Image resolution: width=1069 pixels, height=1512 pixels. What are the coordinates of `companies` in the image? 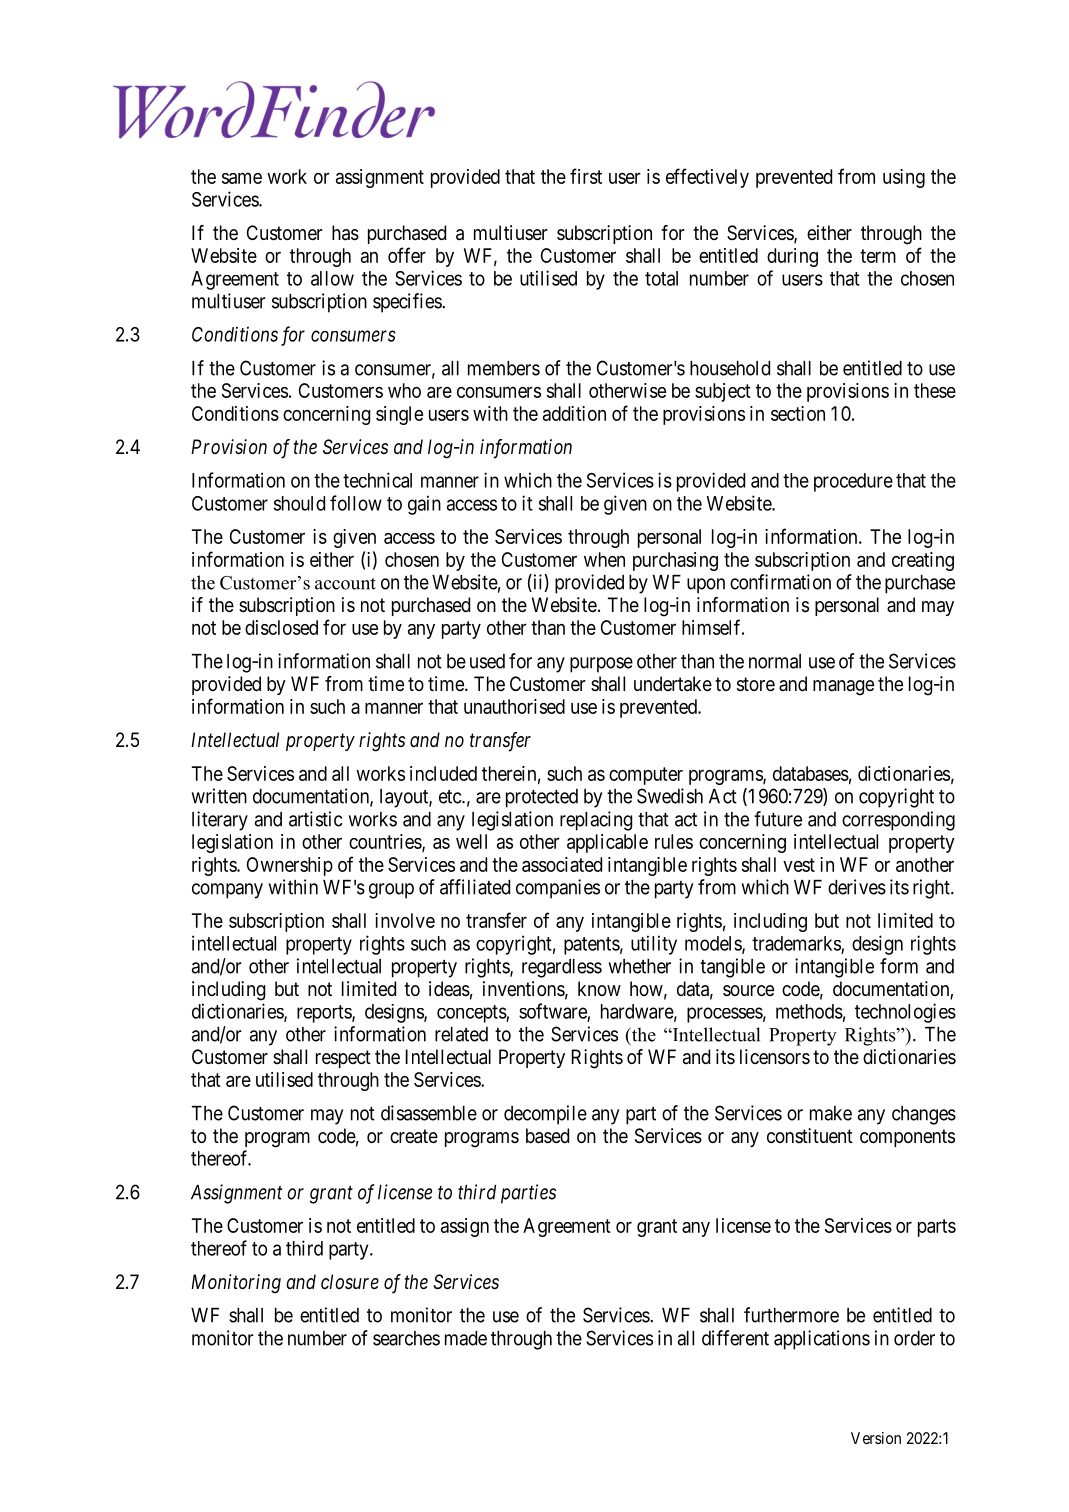 It's located at (558, 889).
